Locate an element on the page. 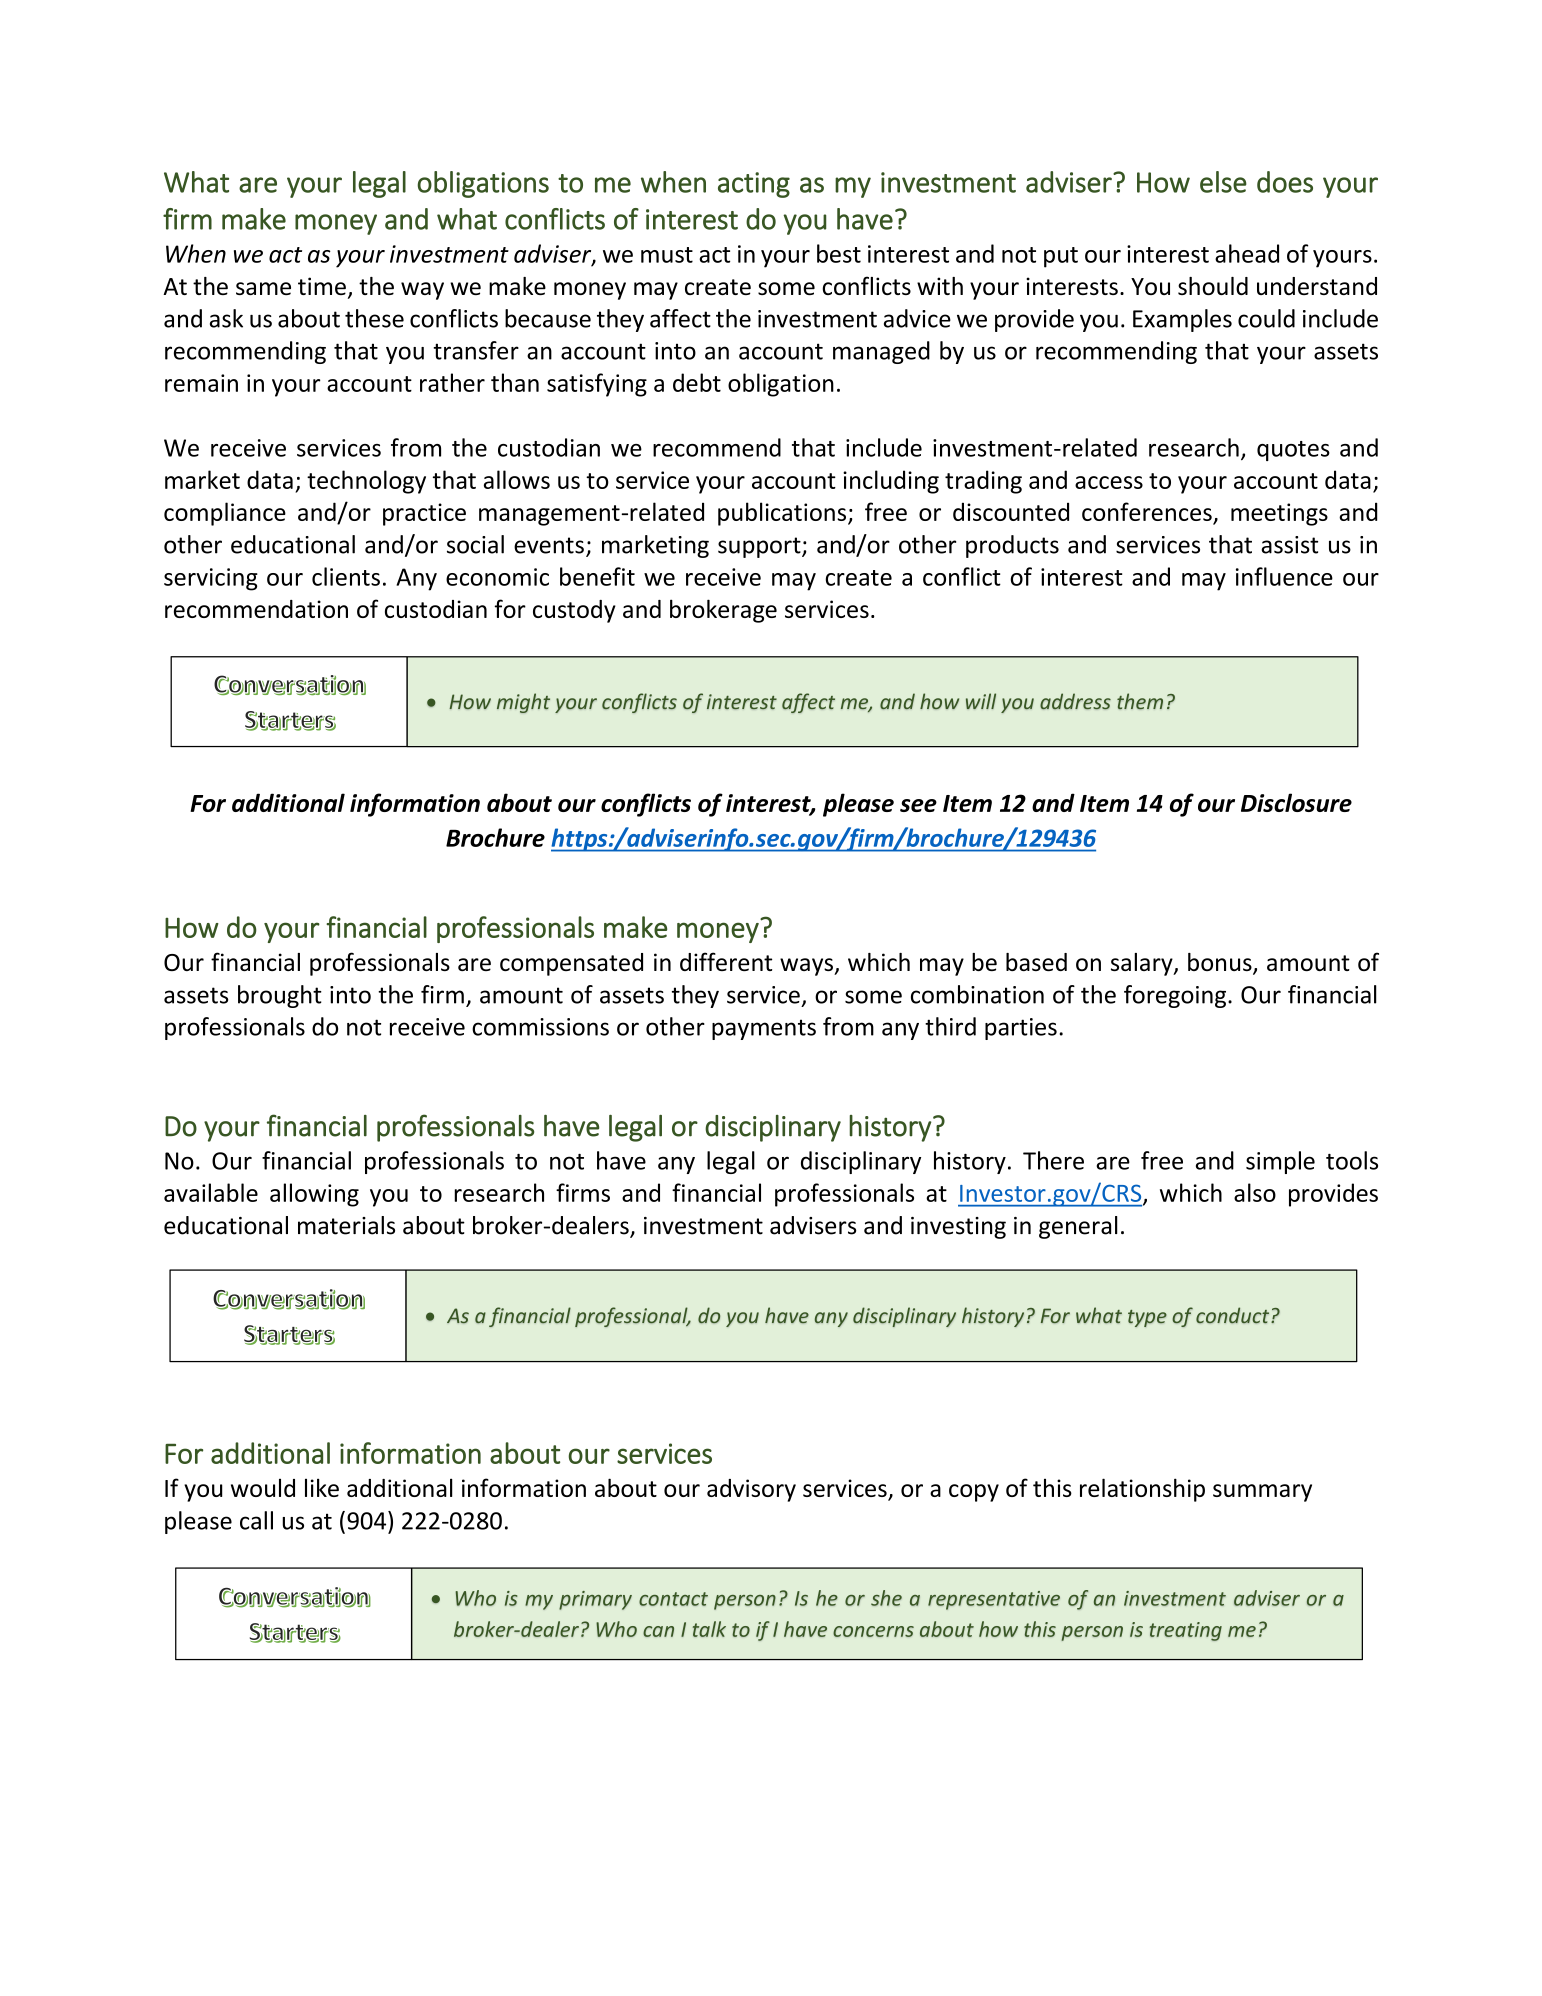 Image resolution: width=1542 pixels, height=1996 pixels. bonus is located at coordinates (1221, 963).
